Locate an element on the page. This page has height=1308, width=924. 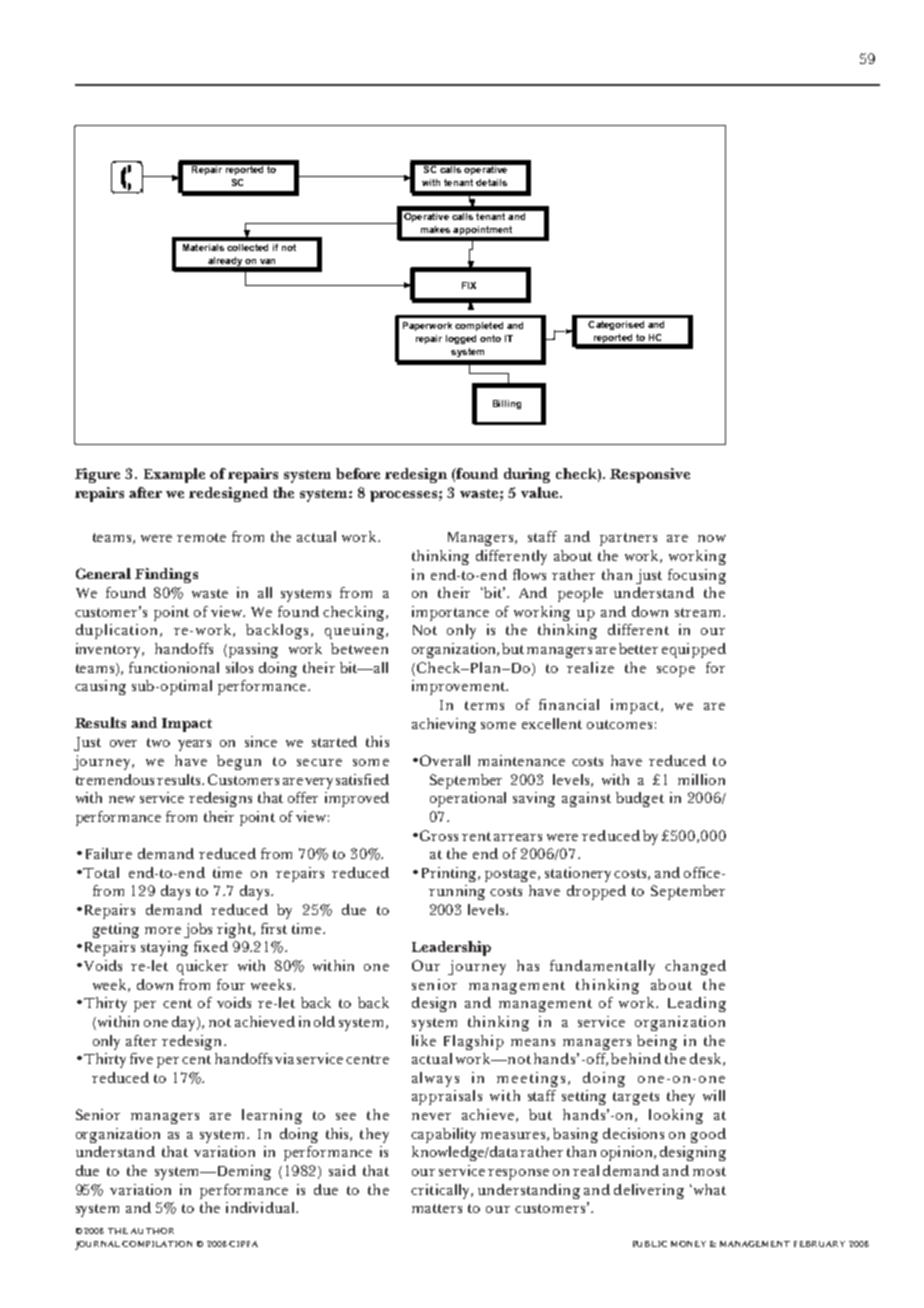
Printing is located at coordinates (451, 874).
